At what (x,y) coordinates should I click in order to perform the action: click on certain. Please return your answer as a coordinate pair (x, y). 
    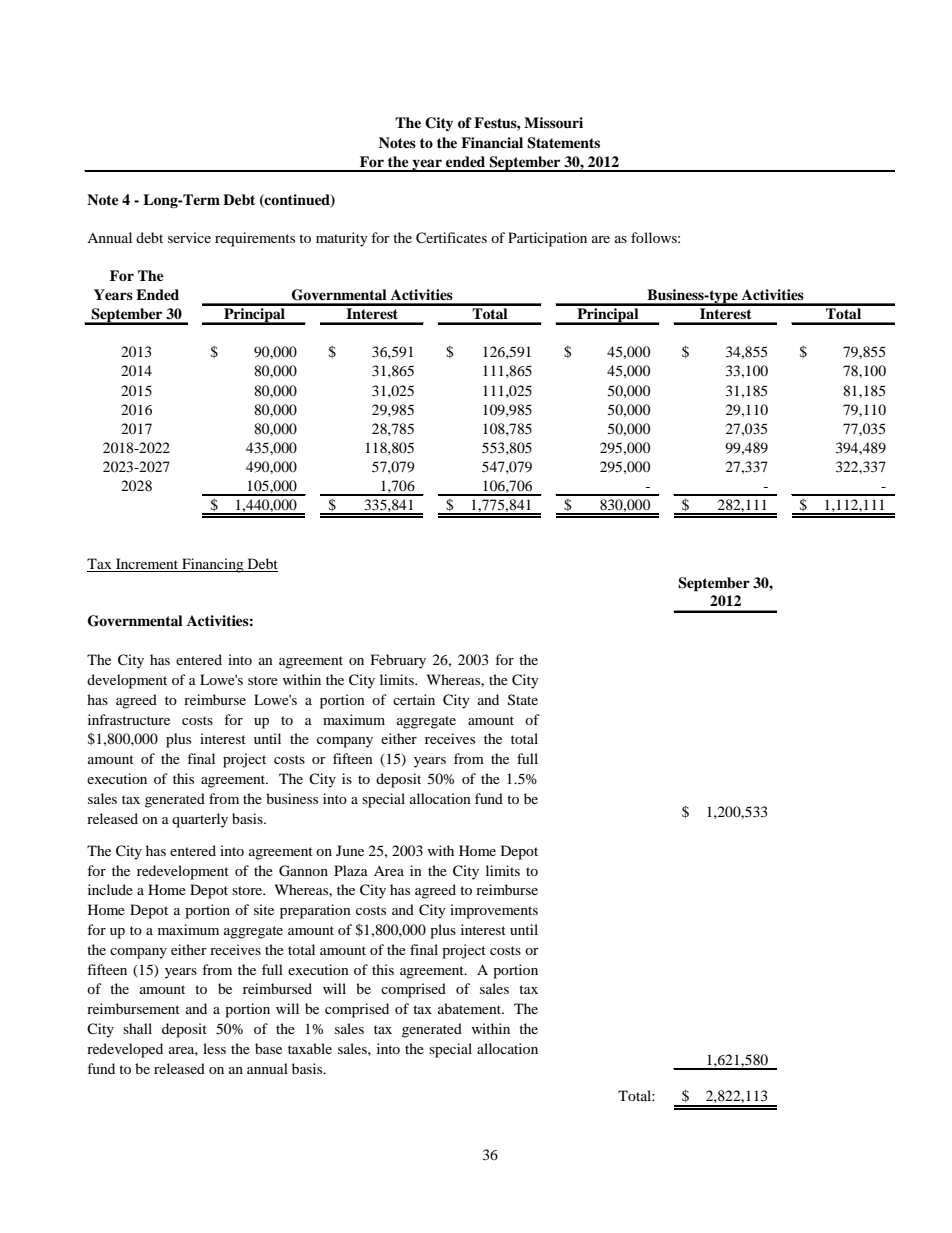
    Looking at the image, I should click on (414, 699).
